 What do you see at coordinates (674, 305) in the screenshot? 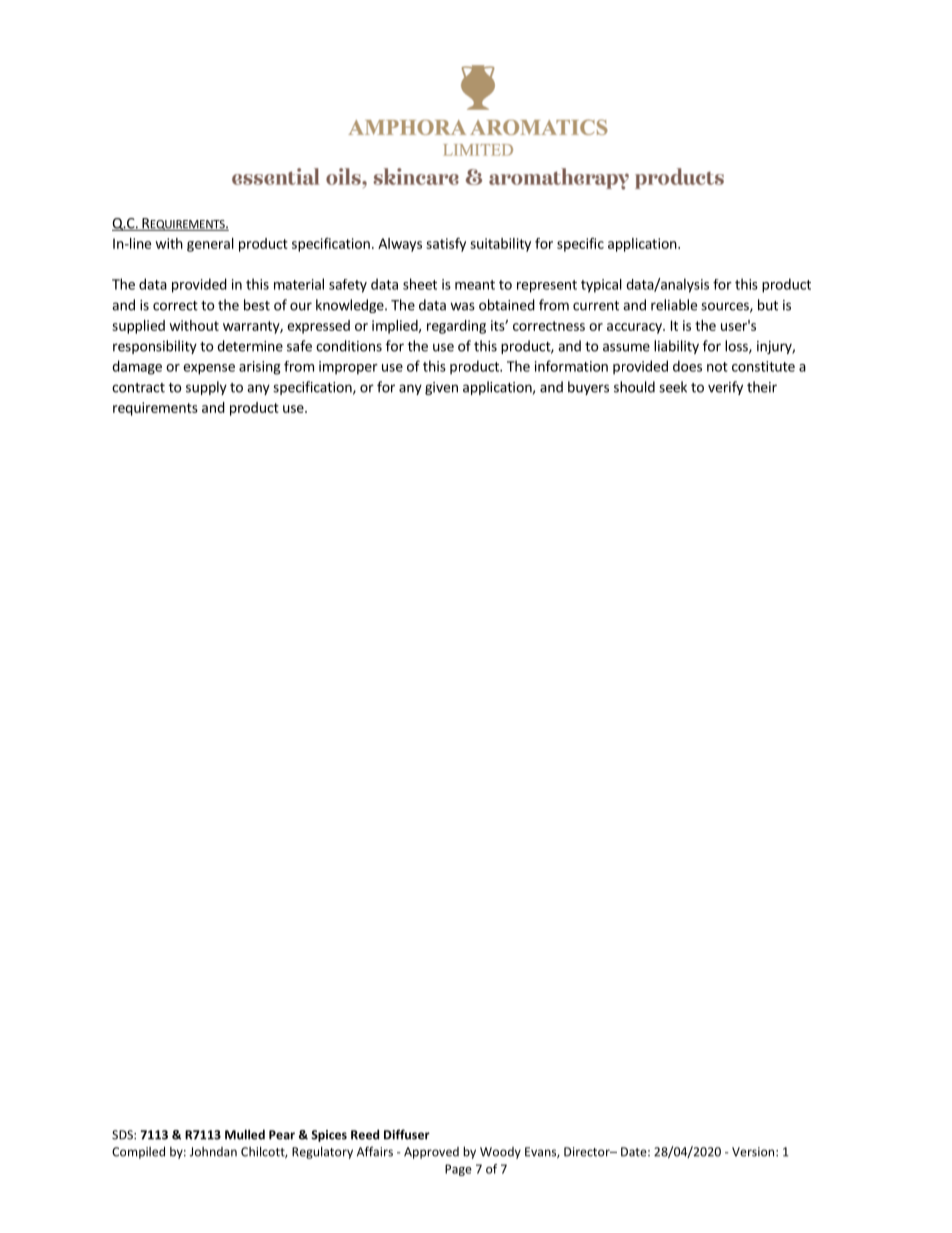
I see `reliable` at bounding box center [674, 305].
